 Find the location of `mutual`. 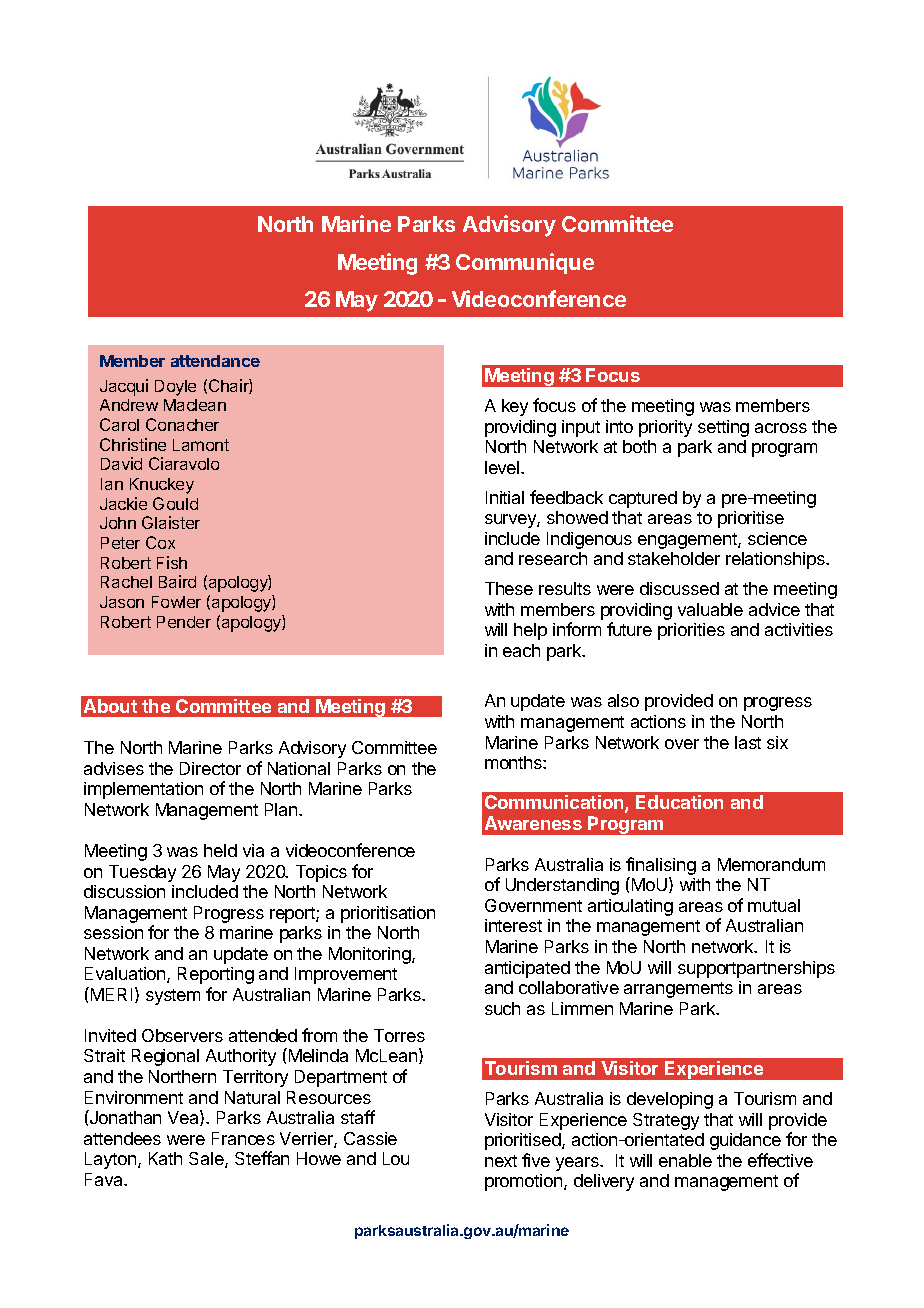

mutual is located at coordinates (774, 905).
